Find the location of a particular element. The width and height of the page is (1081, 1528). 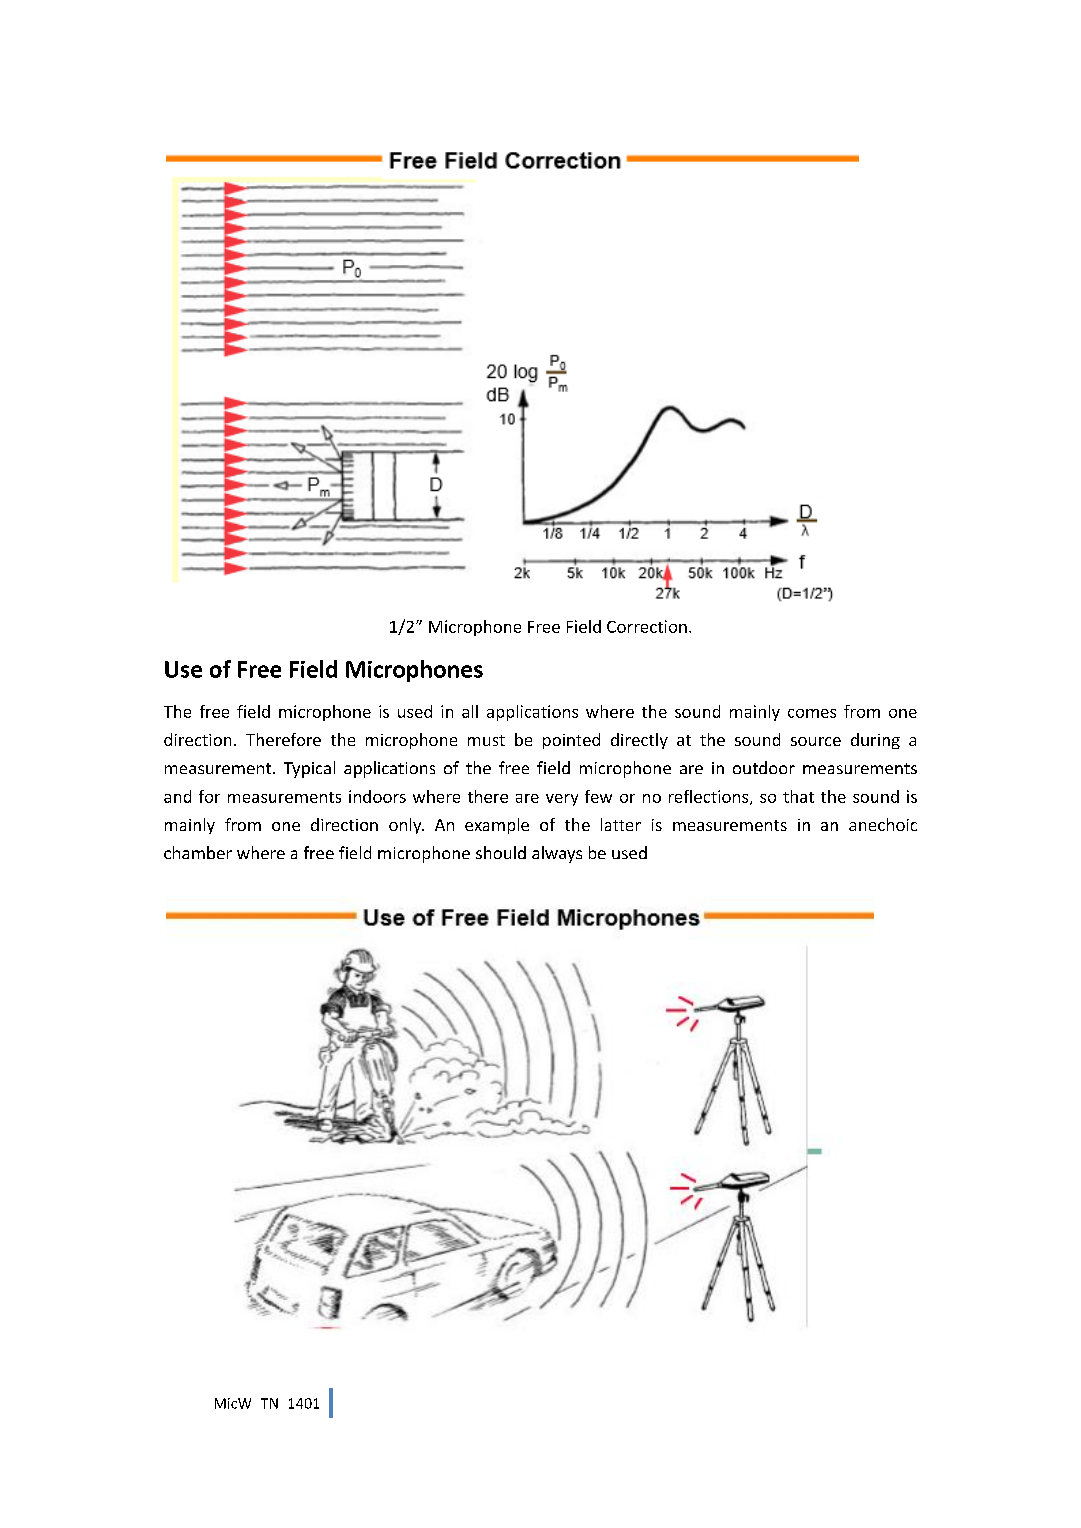

all is located at coordinates (470, 711).
